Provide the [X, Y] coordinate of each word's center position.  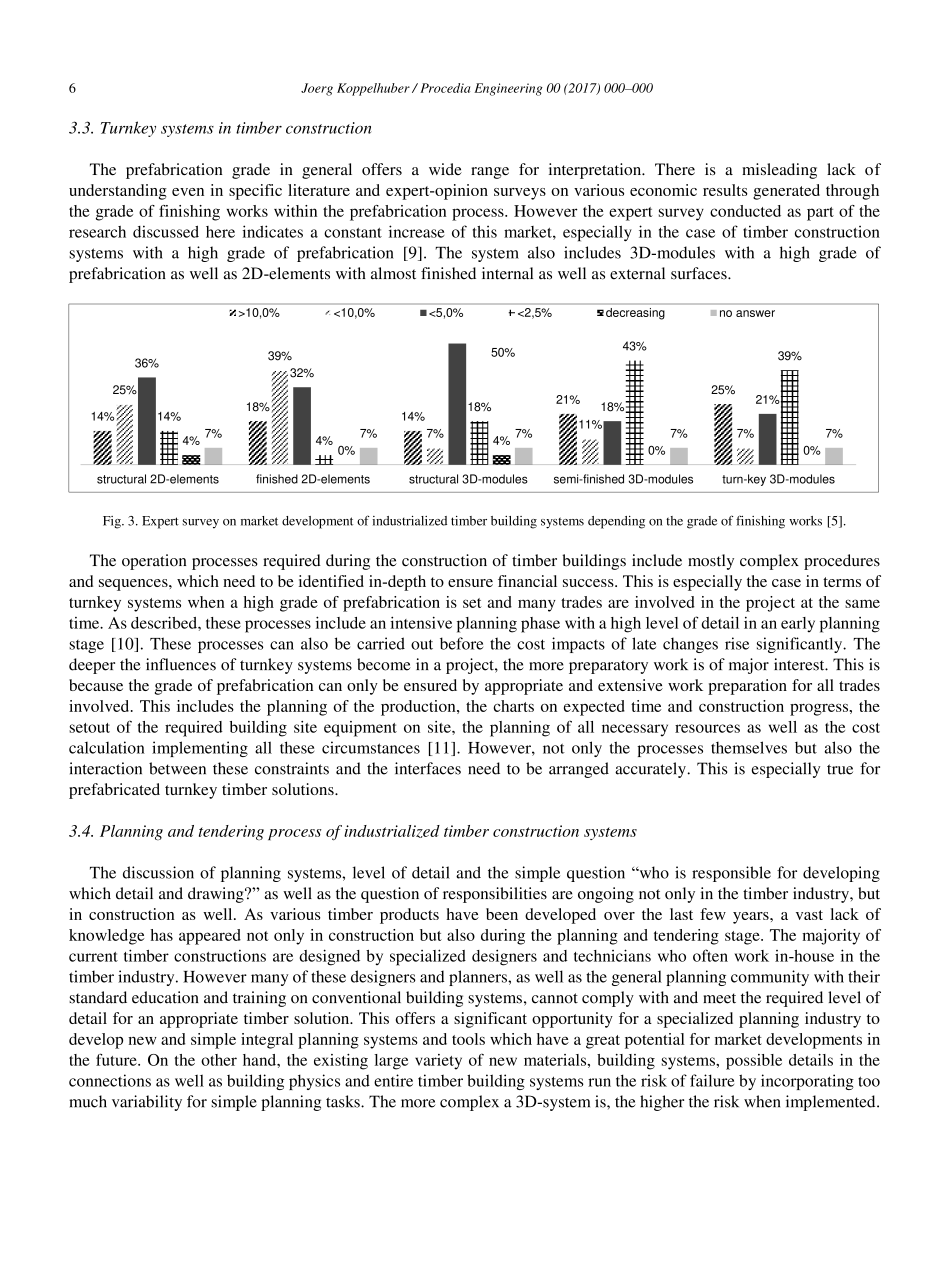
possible [754, 1062]
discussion [158, 872]
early [798, 625]
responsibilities [495, 895]
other [219, 1060]
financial [527, 581]
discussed [166, 231]
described [165, 622]
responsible [731, 874]
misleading [779, 171]
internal [507, 273]
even [188, 192]
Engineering [508, 89]
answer [755, 313]
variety [438, 1062]
